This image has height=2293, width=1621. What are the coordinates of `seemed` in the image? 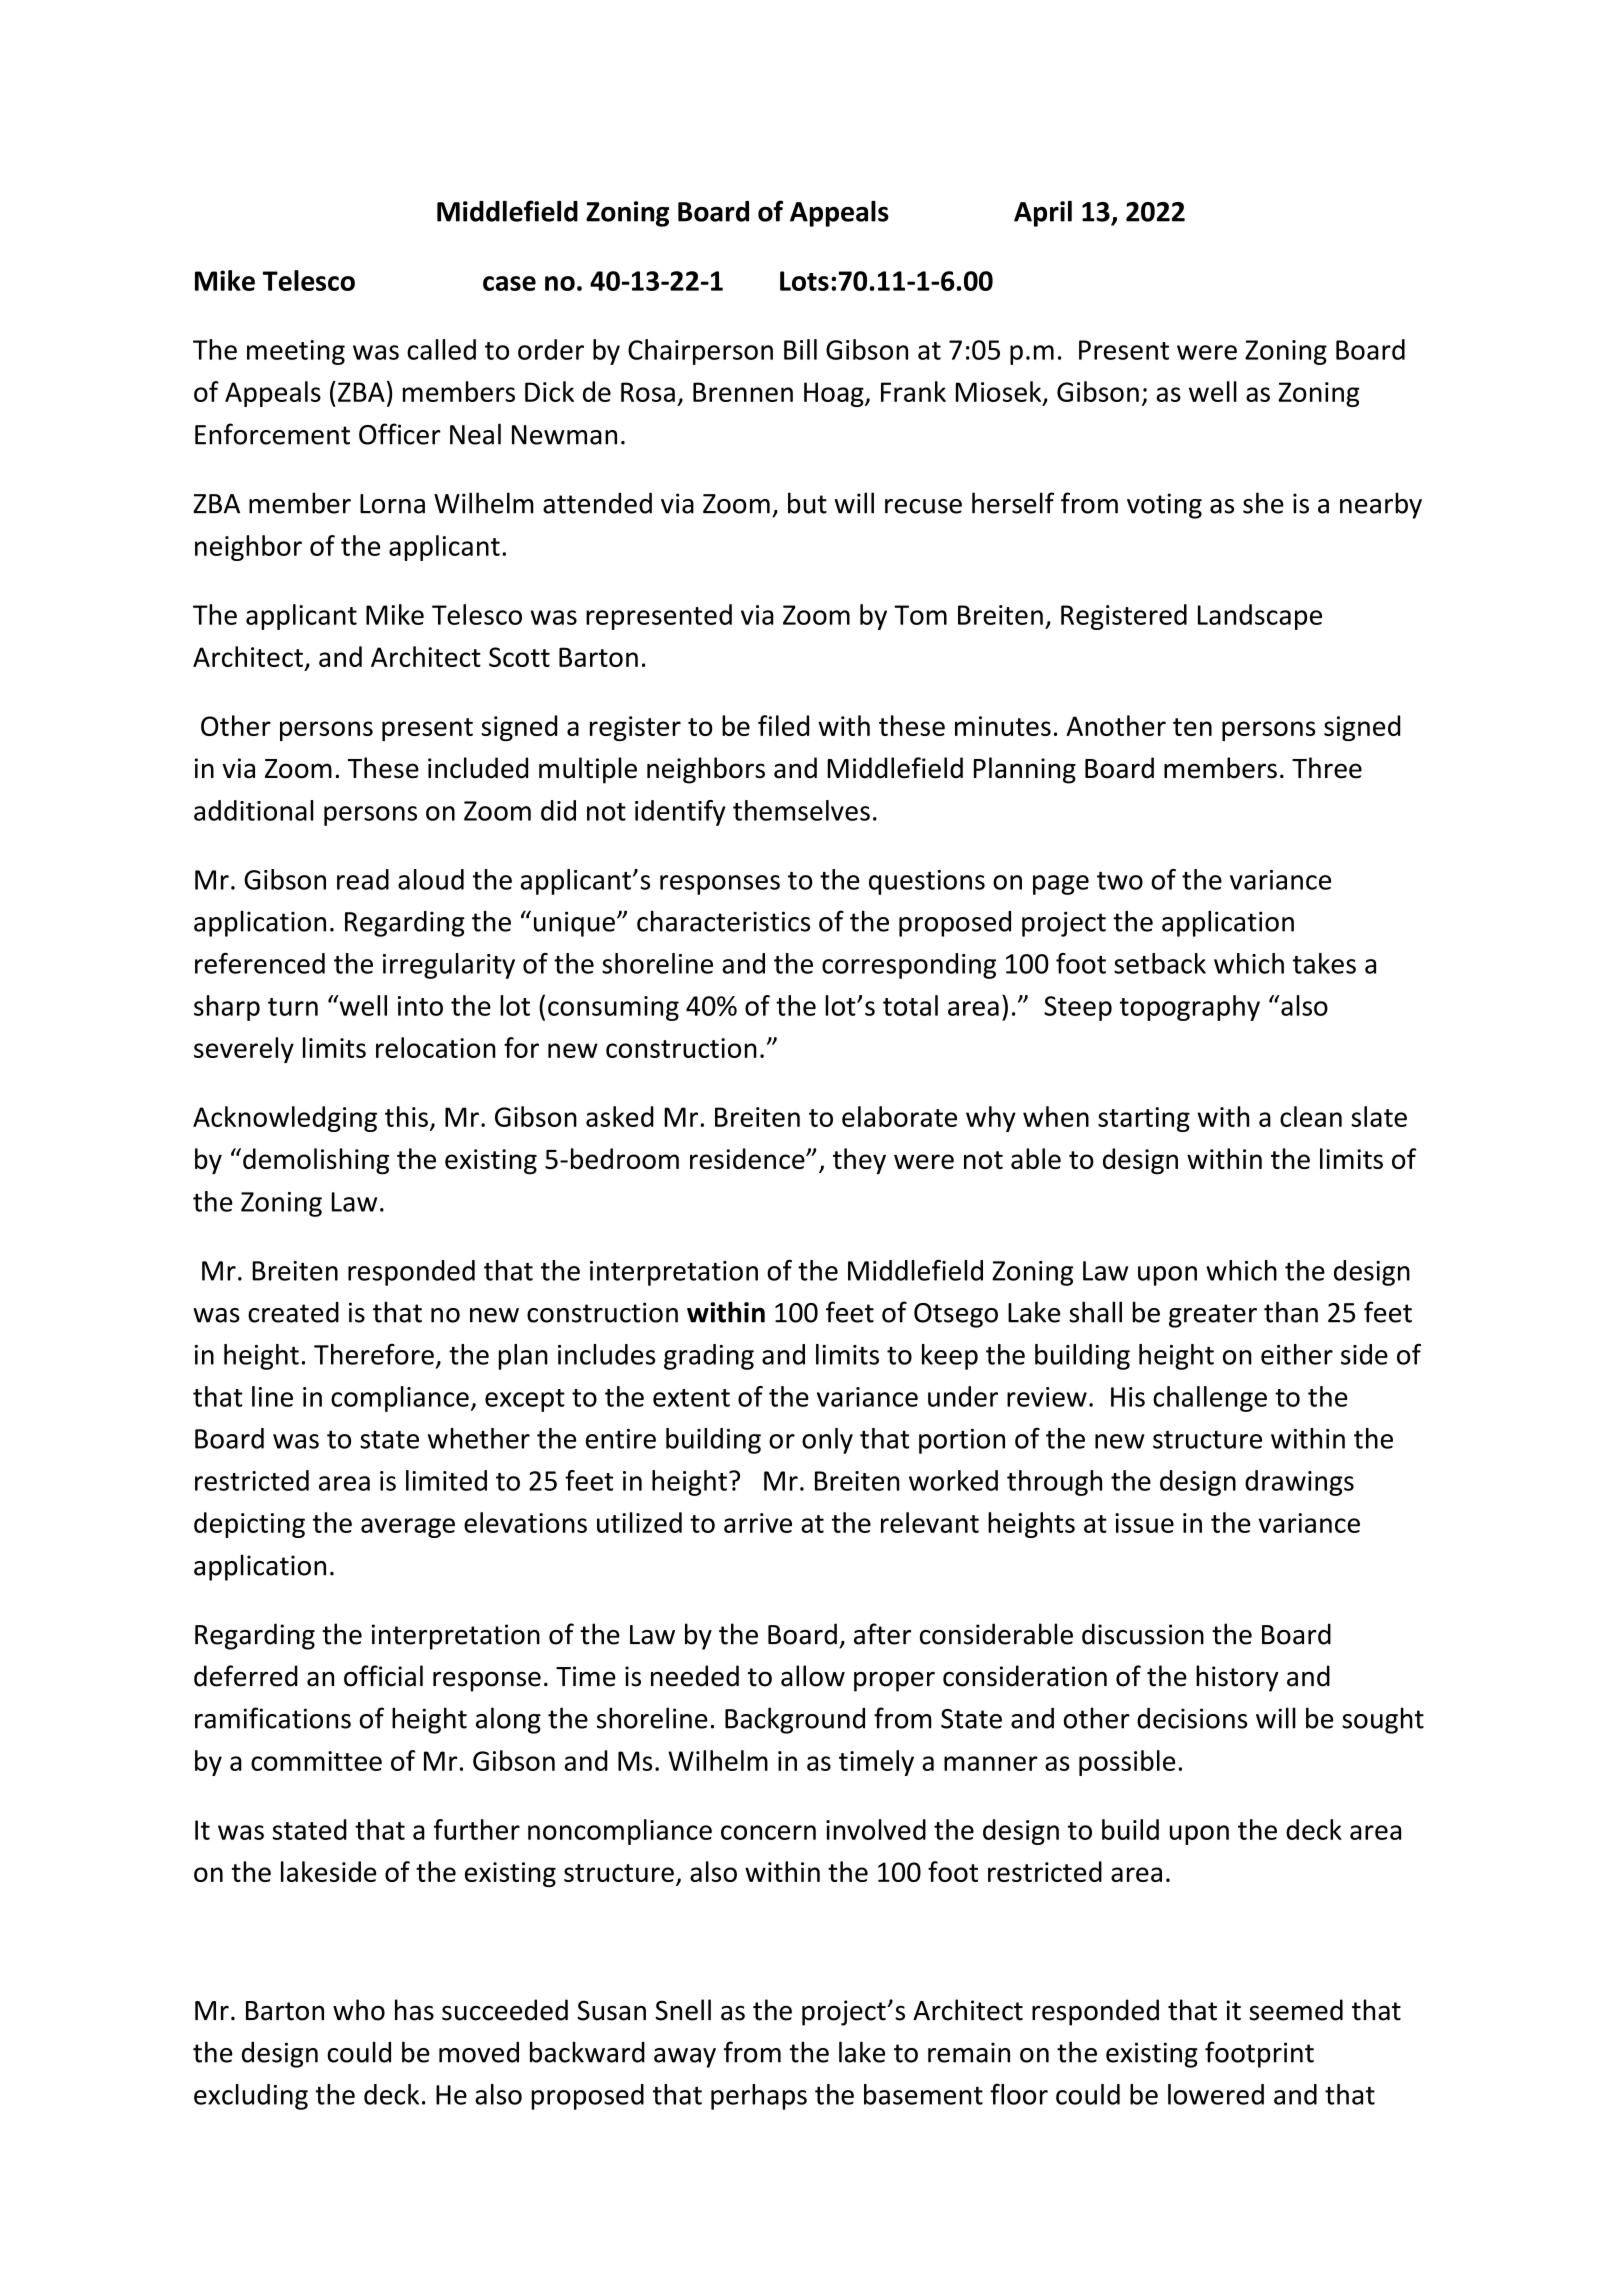 It's located at (1296, 2010).
